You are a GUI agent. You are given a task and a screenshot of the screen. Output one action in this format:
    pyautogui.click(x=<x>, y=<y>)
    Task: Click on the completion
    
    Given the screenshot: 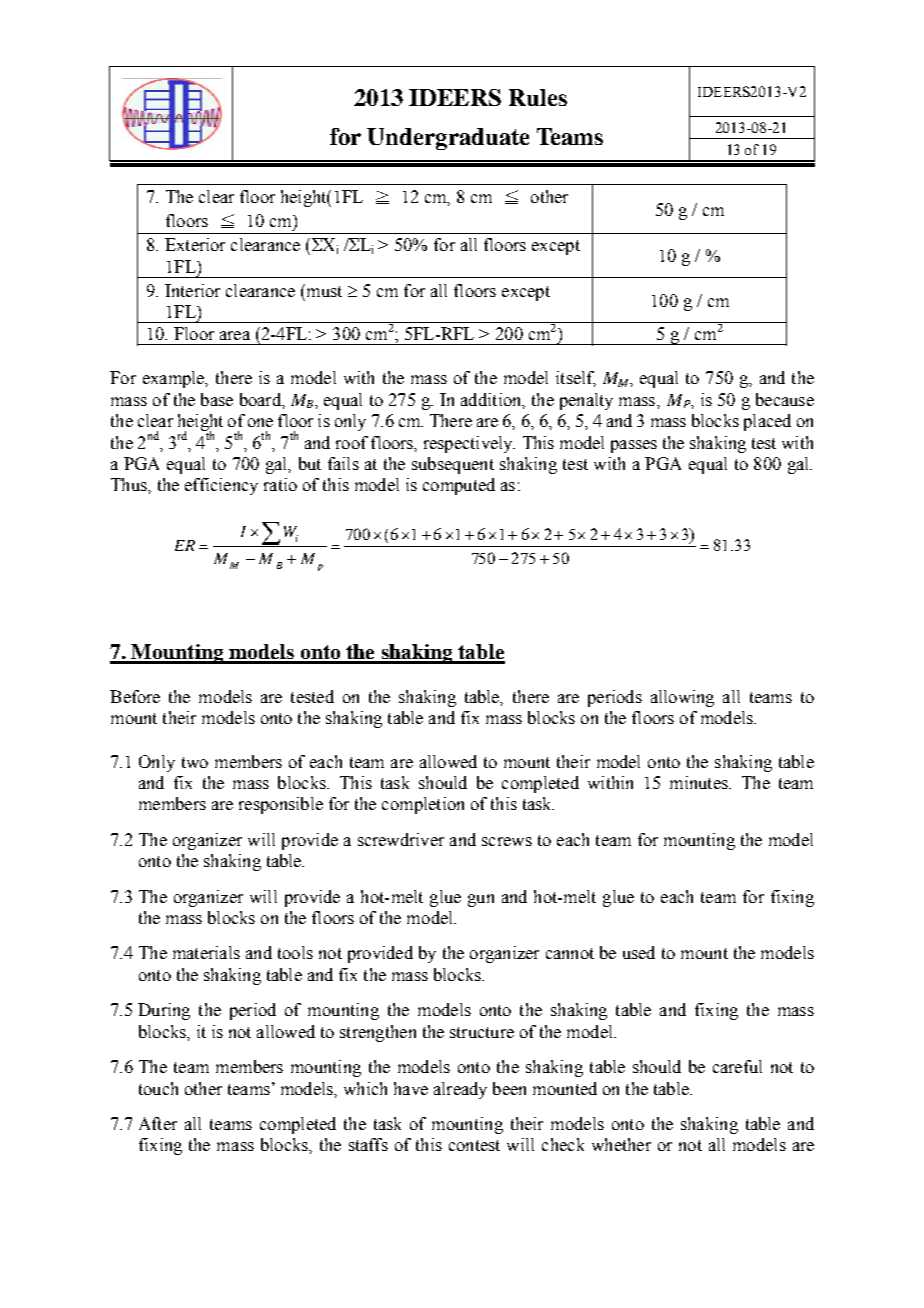 What is the action you would take?
    pyautogui.click(x=423, y=805)
